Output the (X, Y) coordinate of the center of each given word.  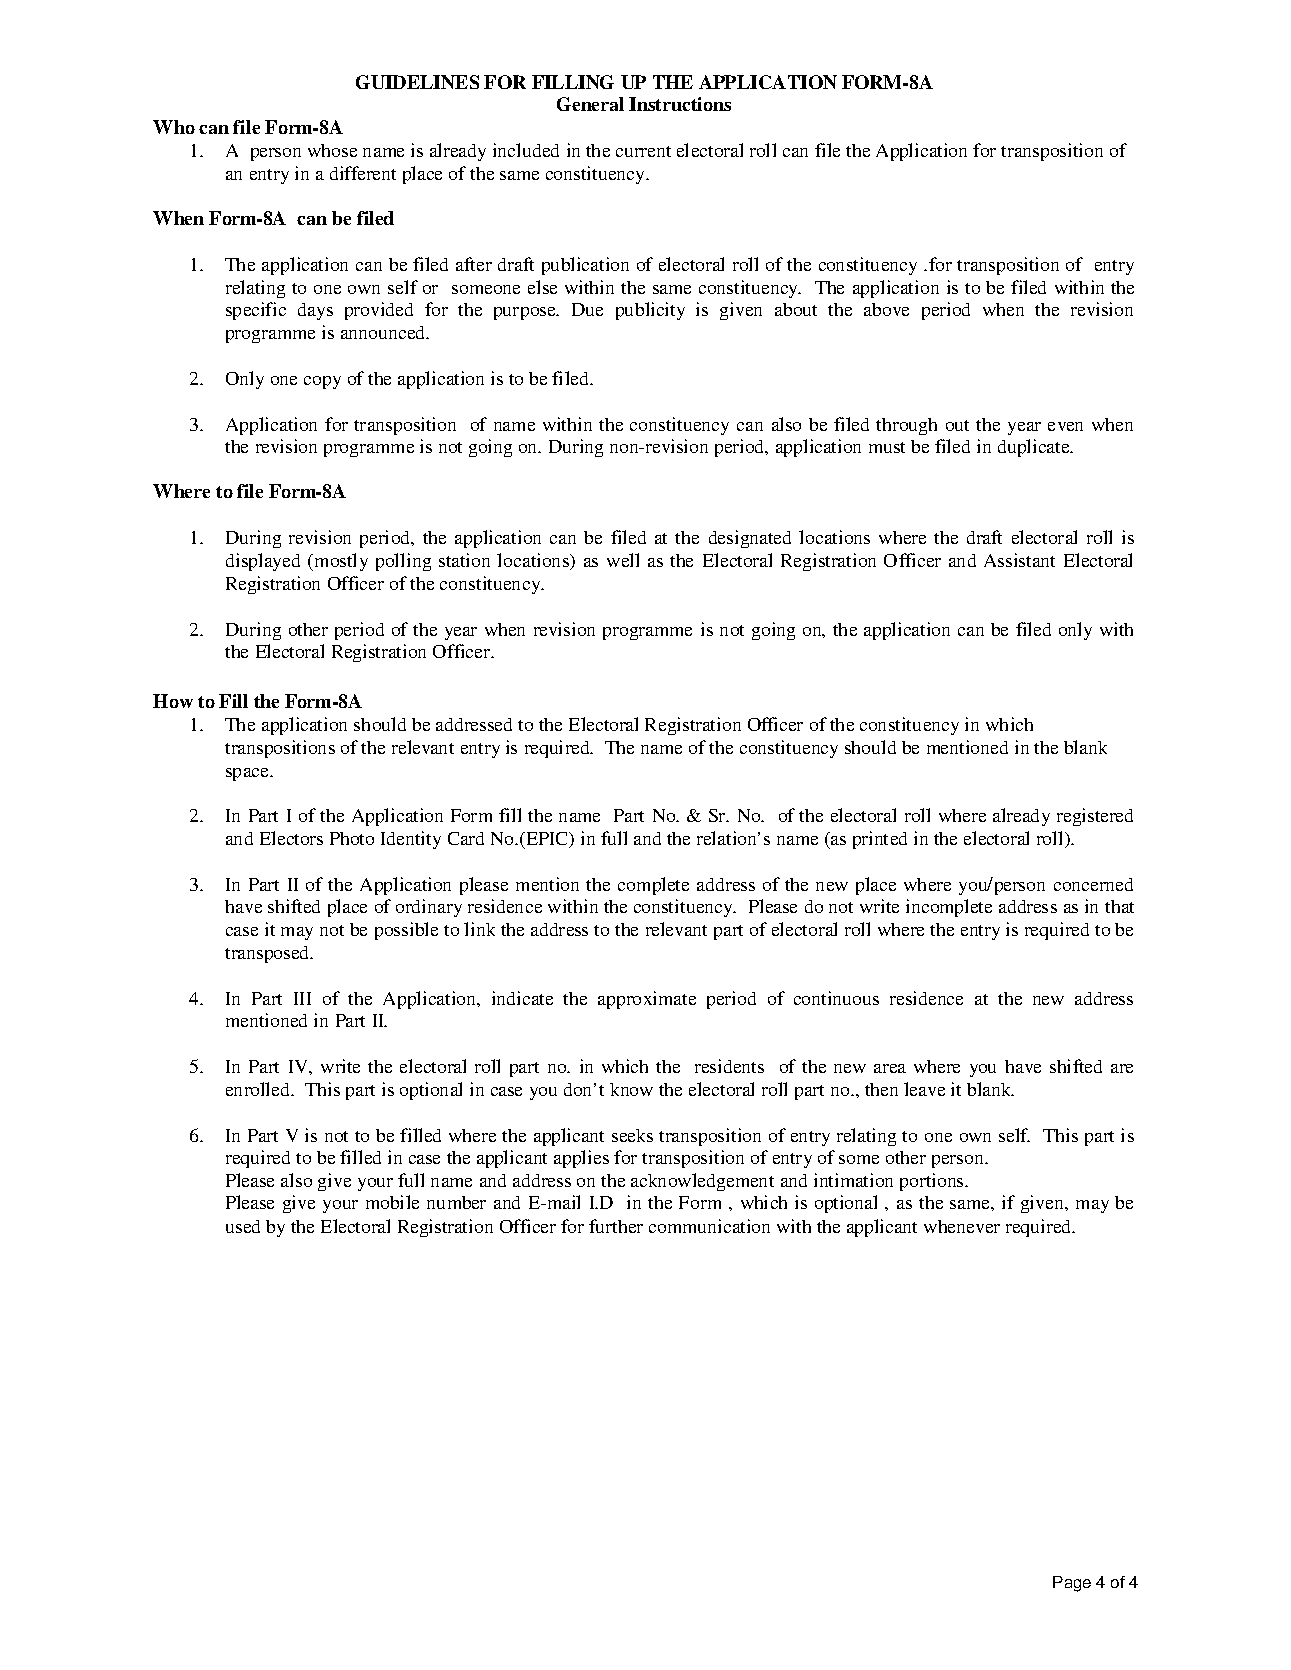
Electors (291, 838)
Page (1072, 1584)
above (886, 309)
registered (1095, 817)
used (243, 1226)
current (643, 151)
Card (466, 838)
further (616, 1226)
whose (332, 150)
